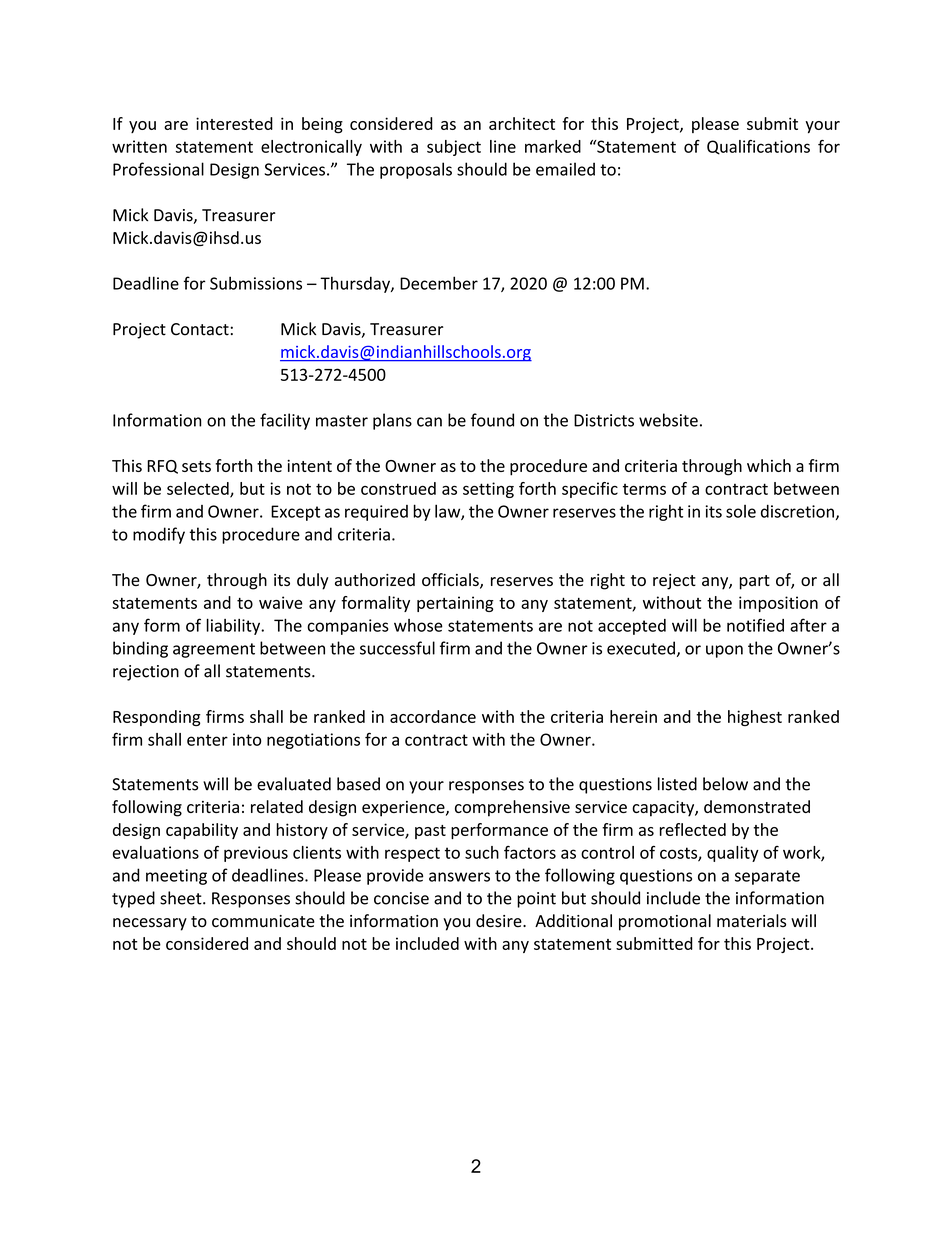 This image has width=952, height=1233. What do you see at coordinates (751, 921) in the image?
I see `materials` at bounding box center [751, 921].
